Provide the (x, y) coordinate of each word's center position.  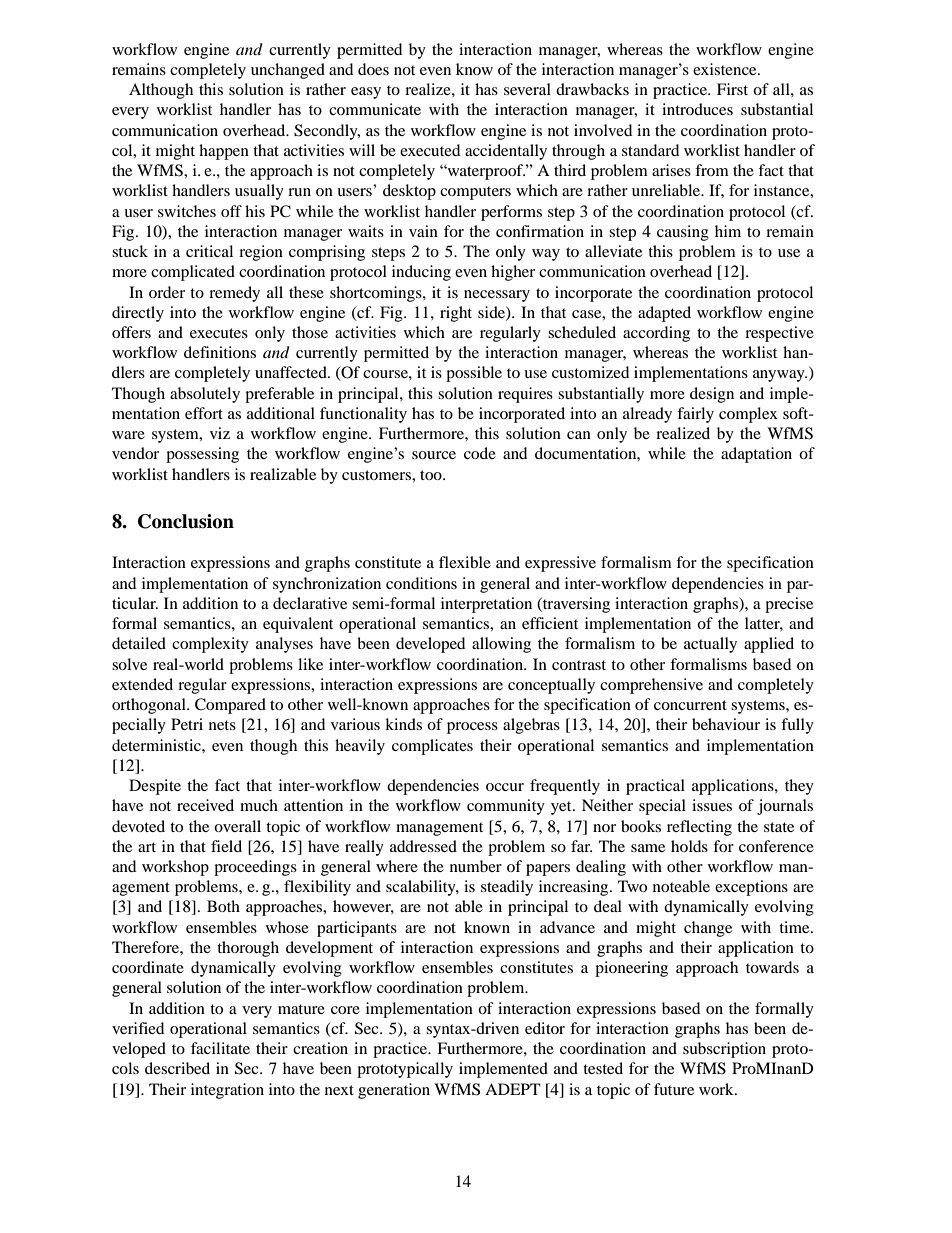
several (527, 89)
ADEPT (513, 1089)
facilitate (220, 1048)
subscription (724, 1050)
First (732, 89)
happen (224, 152)
